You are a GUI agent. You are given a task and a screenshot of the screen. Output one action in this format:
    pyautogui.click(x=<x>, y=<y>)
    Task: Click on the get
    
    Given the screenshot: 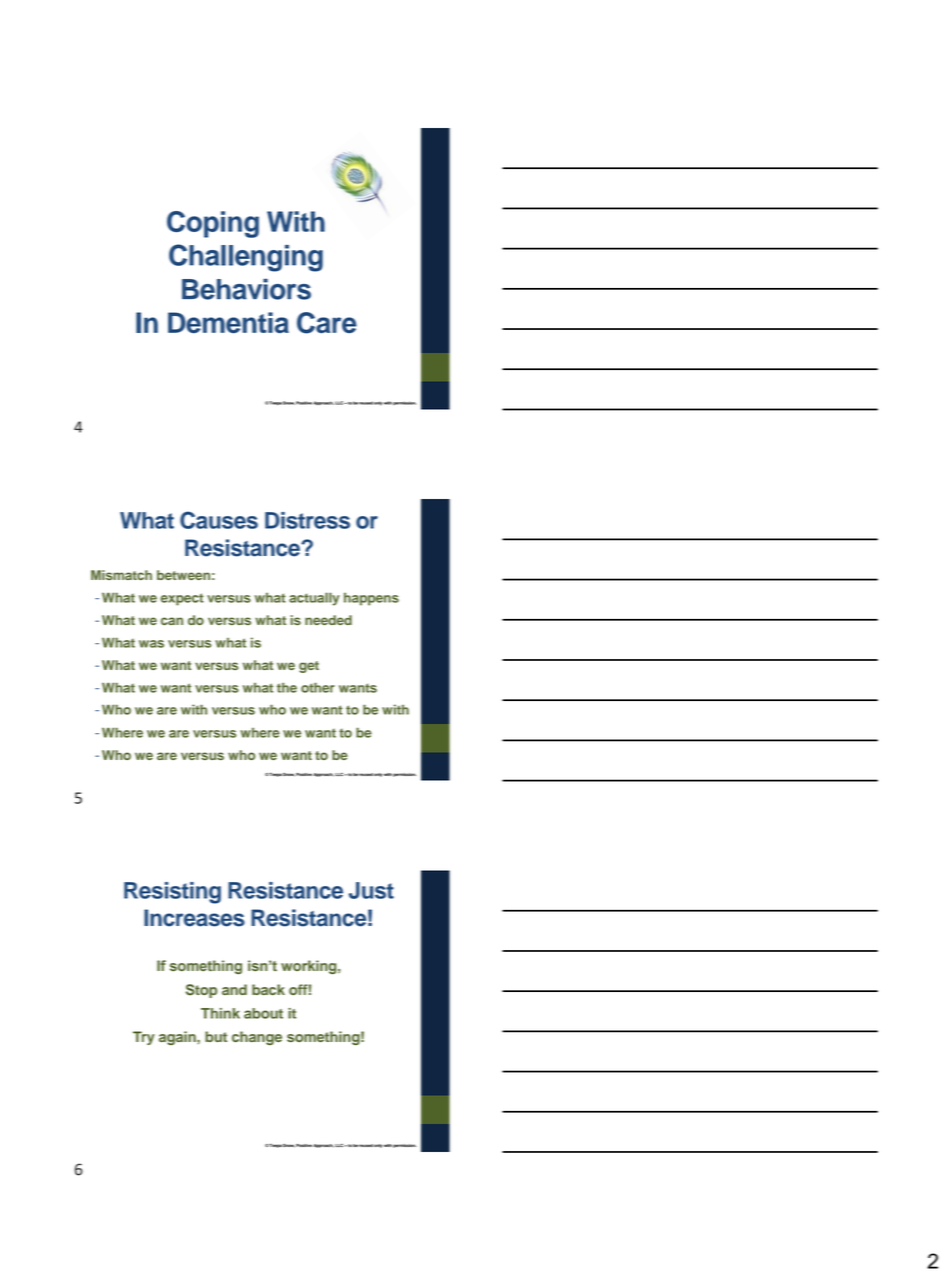 What is the action you would take?
    pyautogui.click(x=309, y=667)
